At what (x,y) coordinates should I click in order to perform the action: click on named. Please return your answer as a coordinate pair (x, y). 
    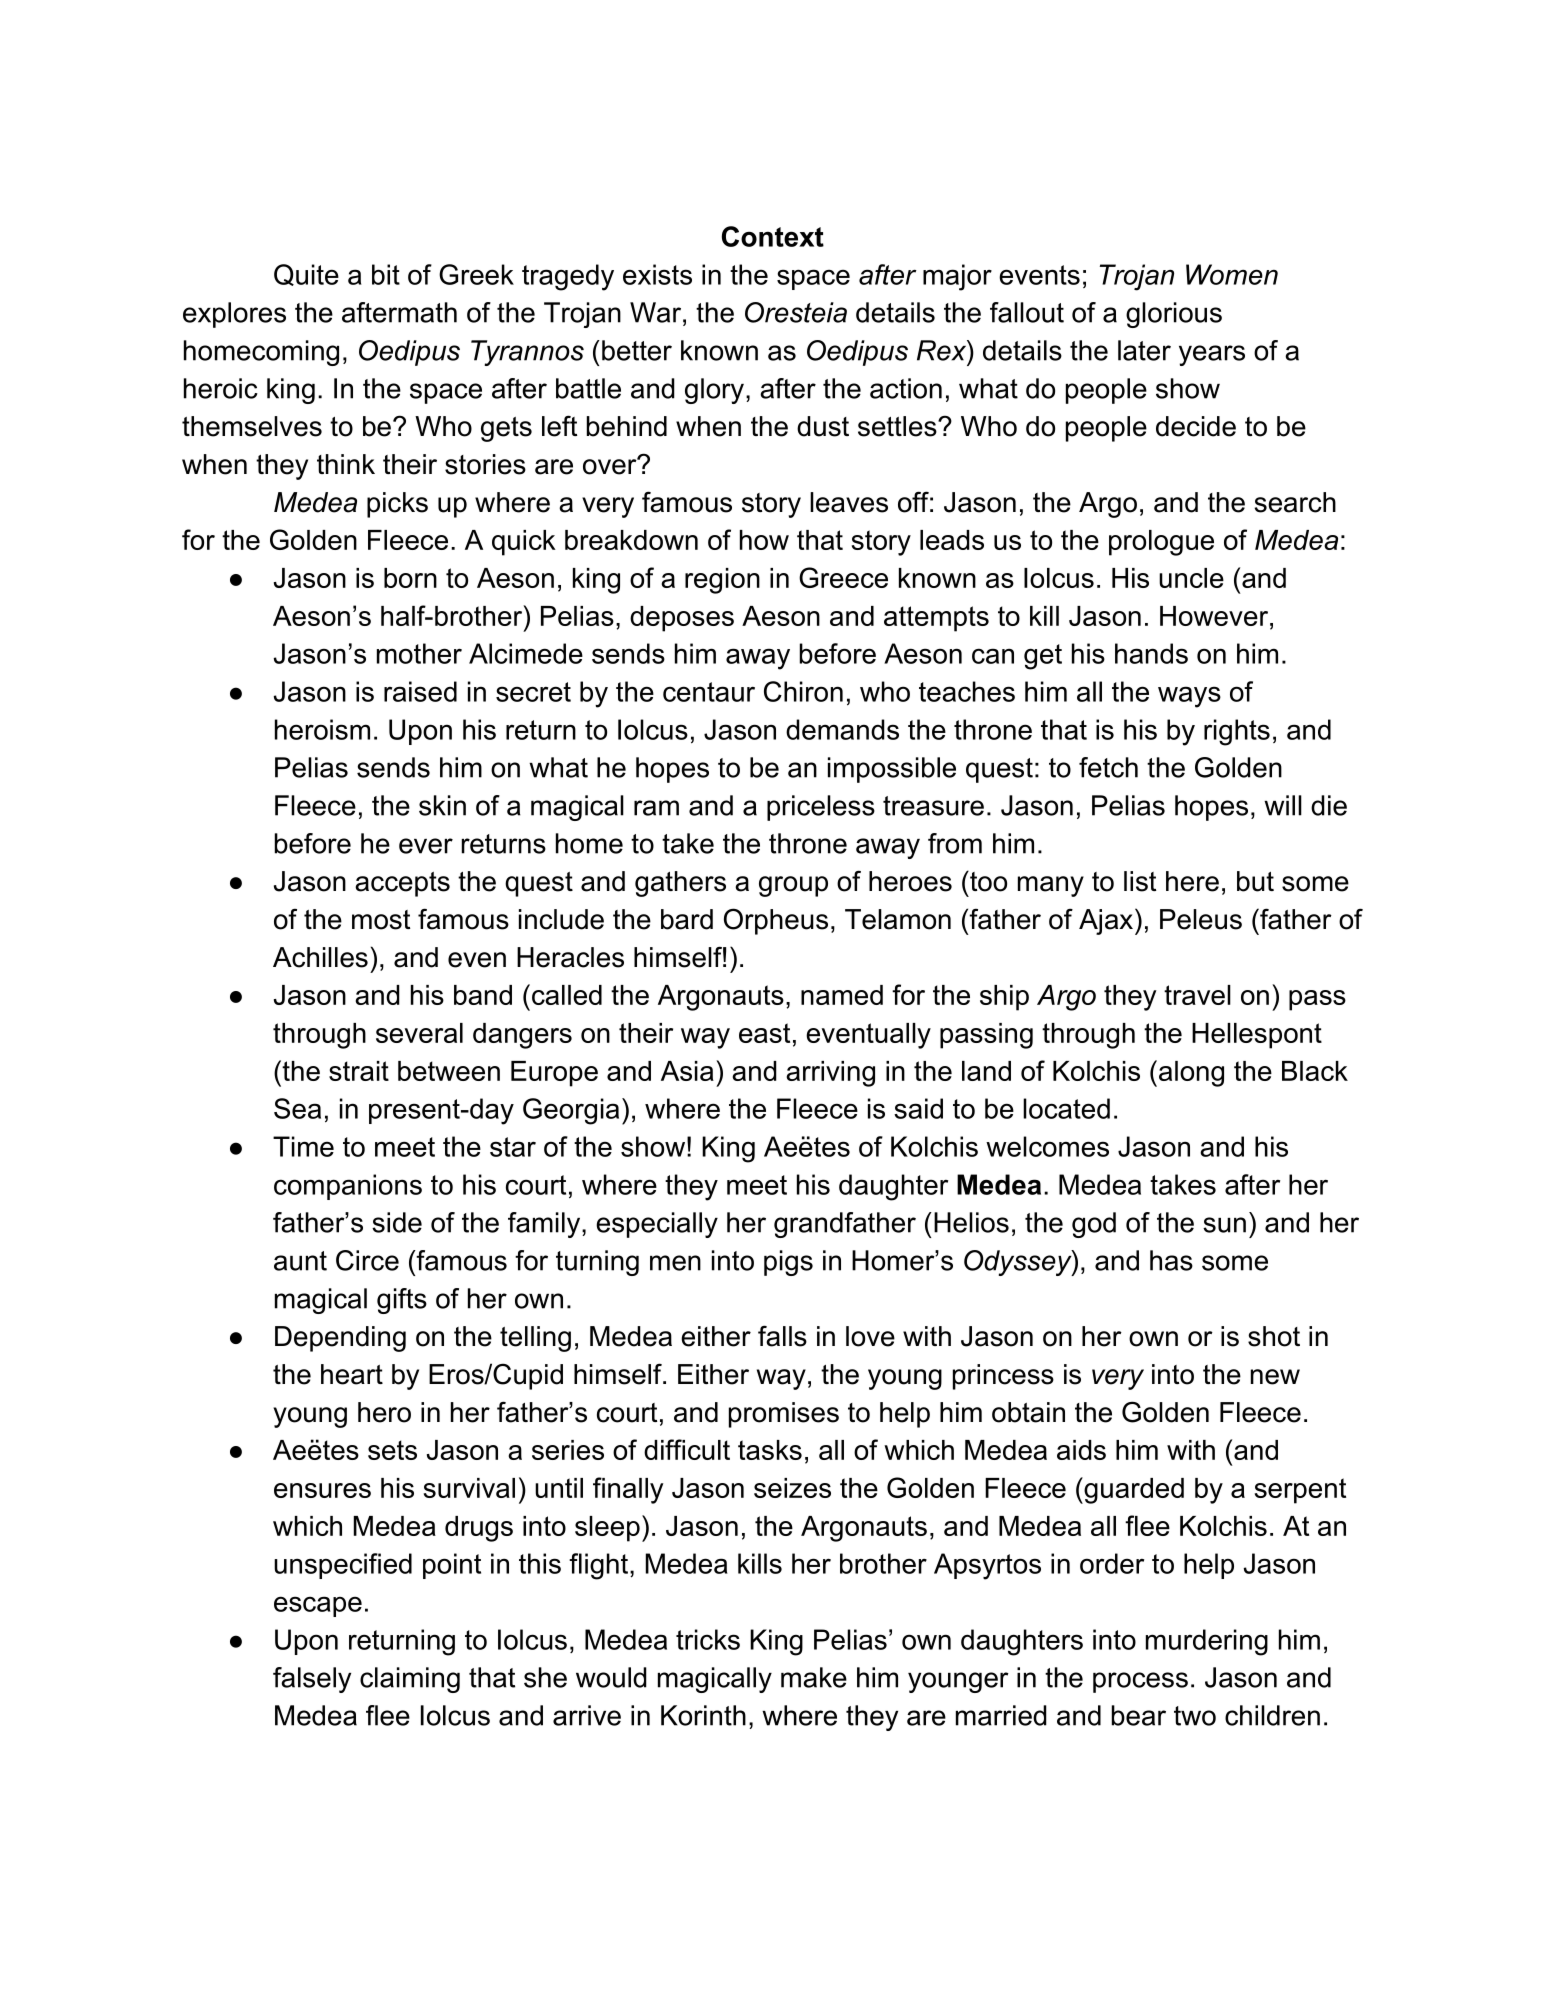
    Looking at the image, I should click on (842, 995).
